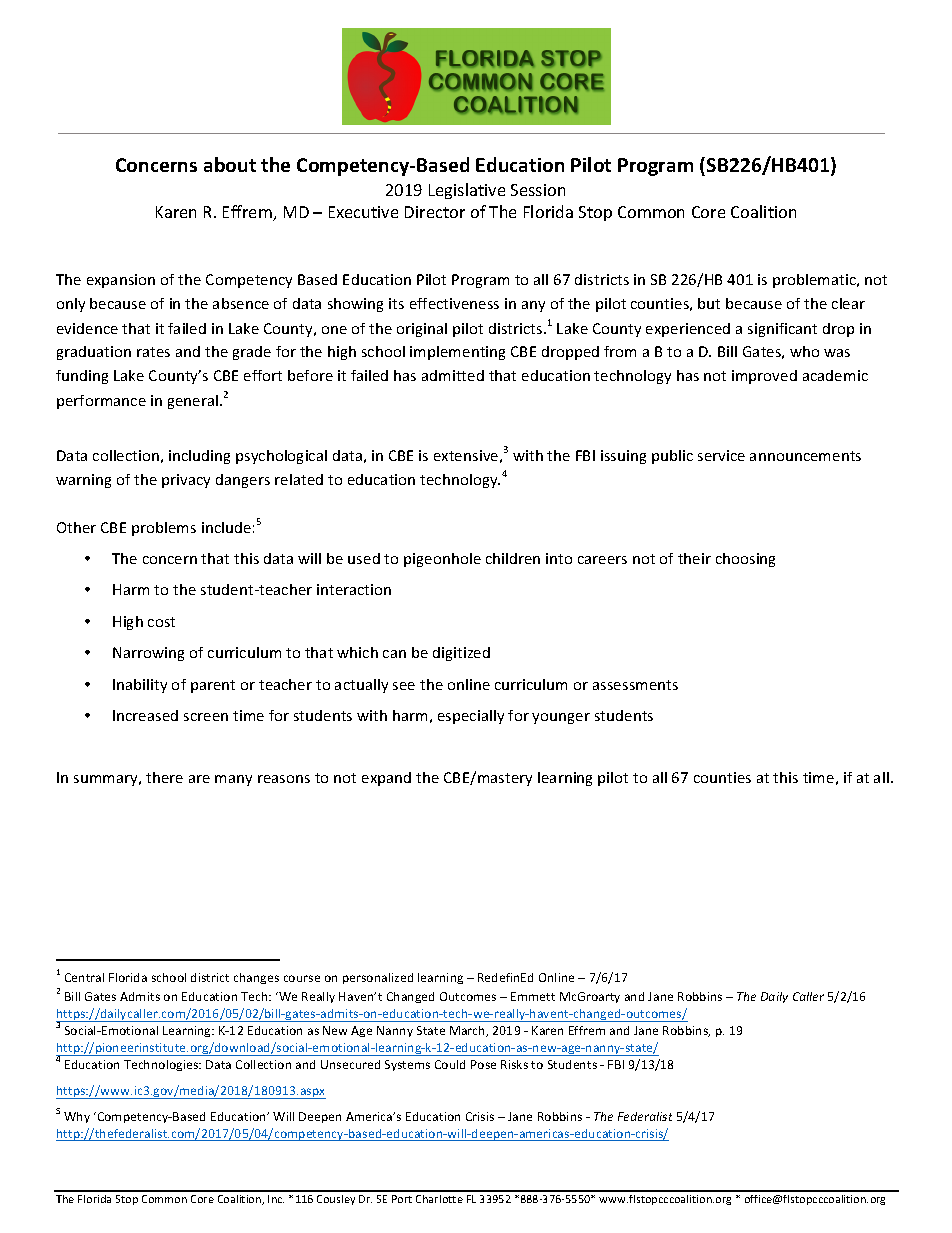 This document has width=952, height=1233. Describe the element at coordinates (230, 164) in the document. I see `about` at that location.
